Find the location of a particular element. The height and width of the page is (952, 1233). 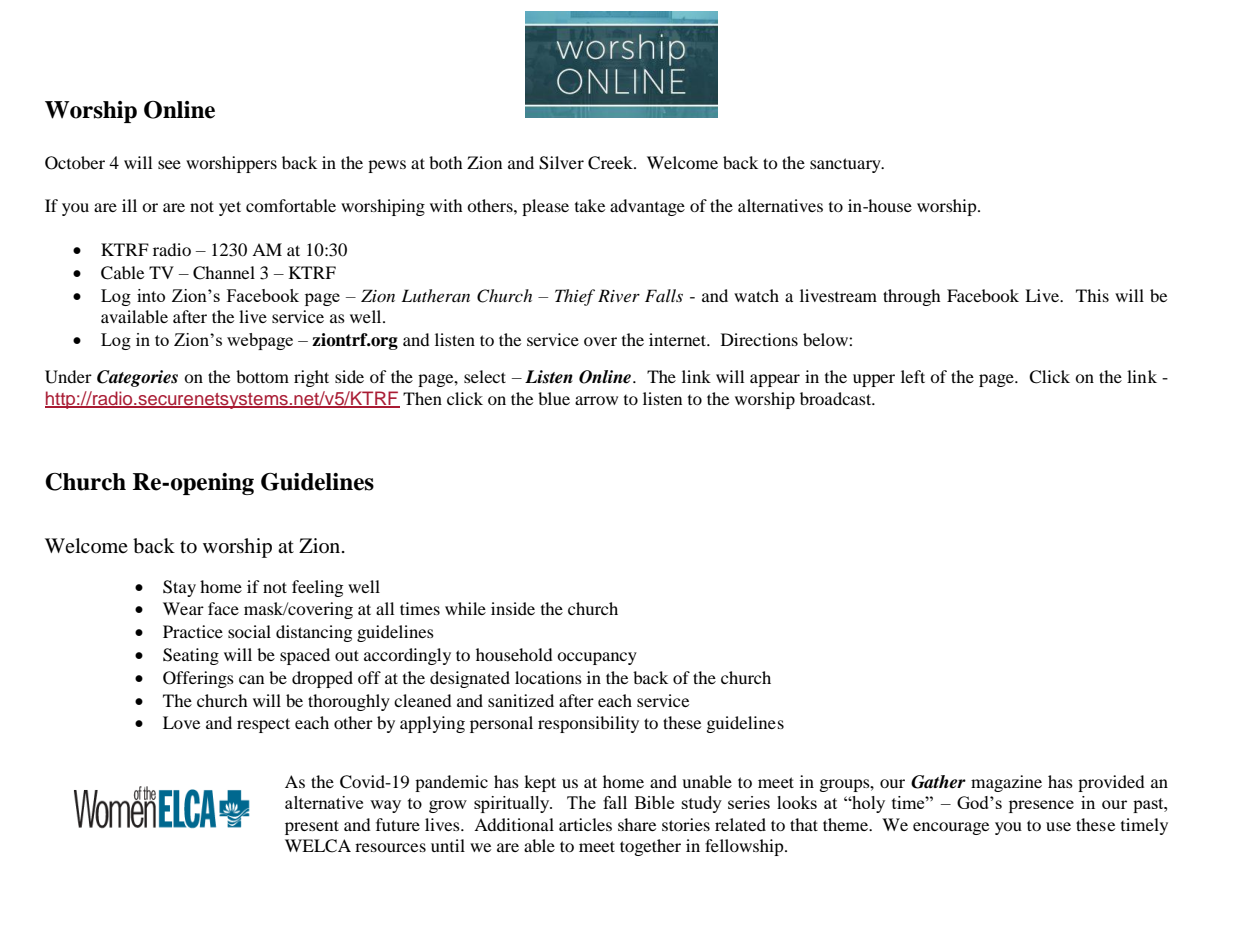

Creek is located at coordinates (611, 163).
